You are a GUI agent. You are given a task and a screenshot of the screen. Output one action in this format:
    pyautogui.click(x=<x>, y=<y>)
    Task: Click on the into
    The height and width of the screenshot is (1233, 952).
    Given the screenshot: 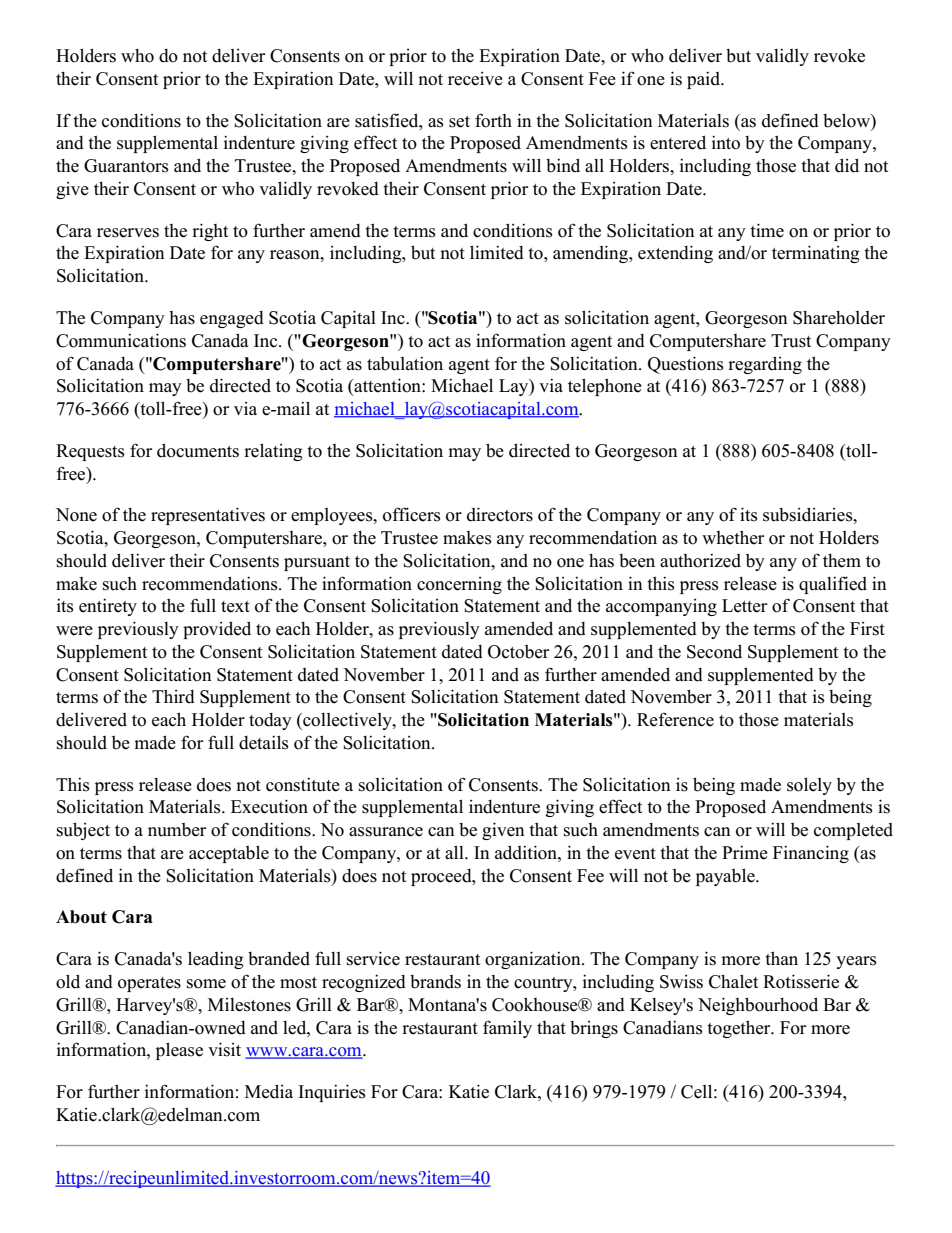 What is the action you would take?
    pyautogui.click(x=726, y=142)
